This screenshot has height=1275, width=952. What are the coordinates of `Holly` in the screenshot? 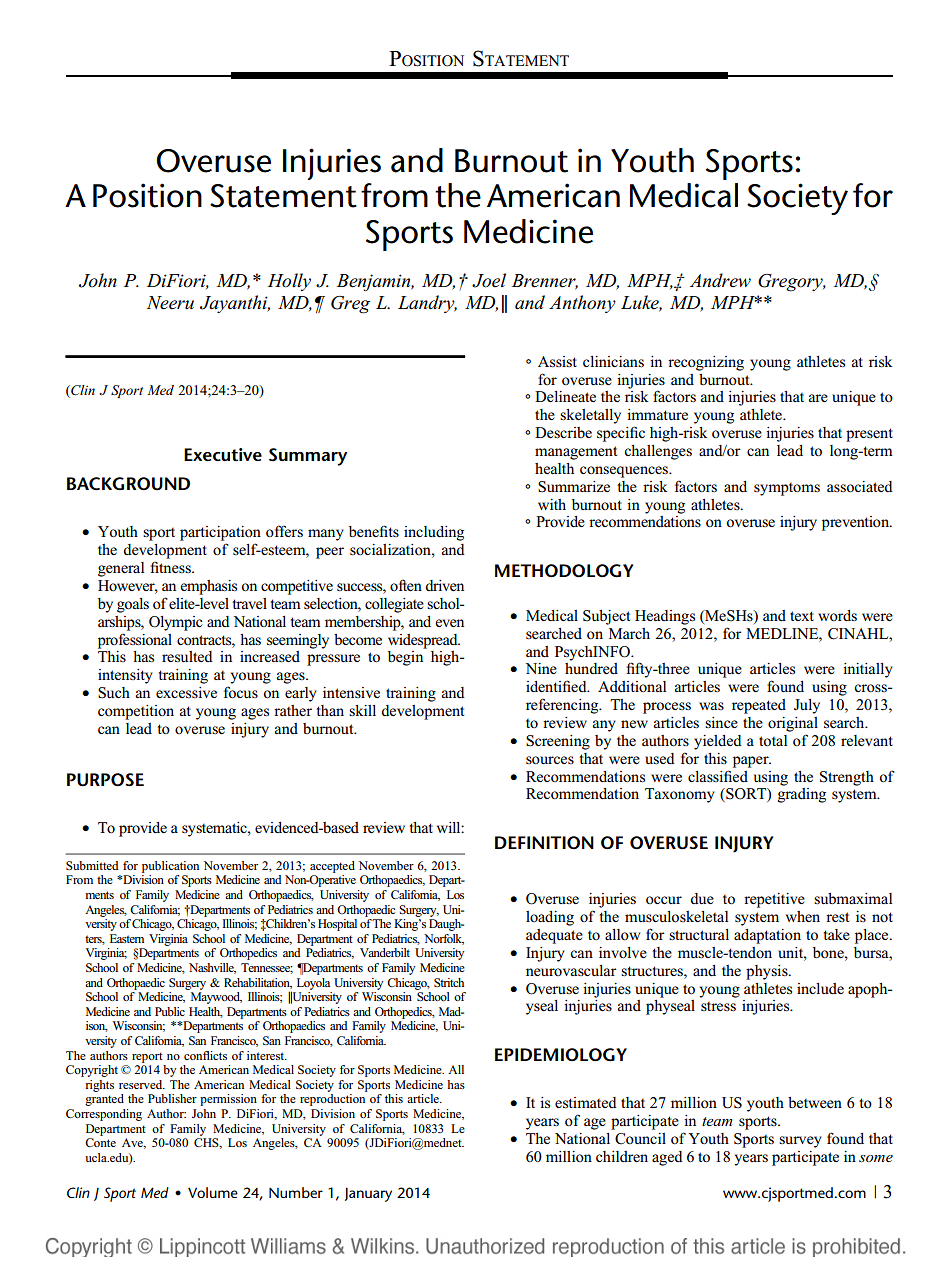 It's located at (289, 282).
